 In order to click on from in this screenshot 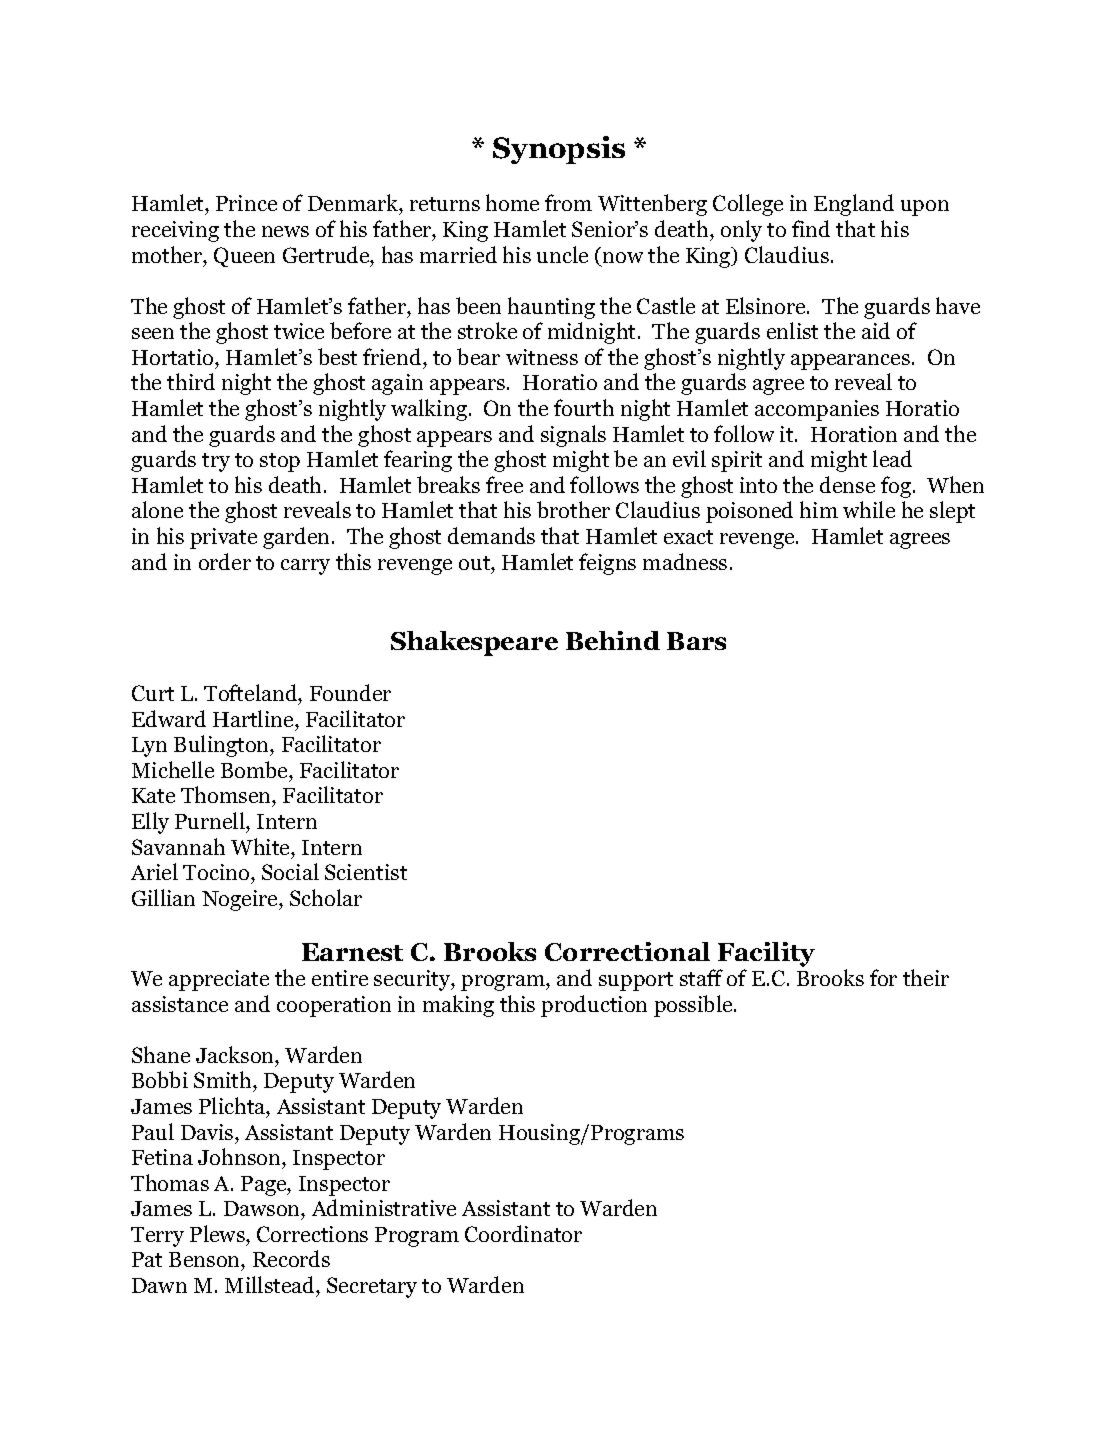, I will do `click(568, 202)`.
